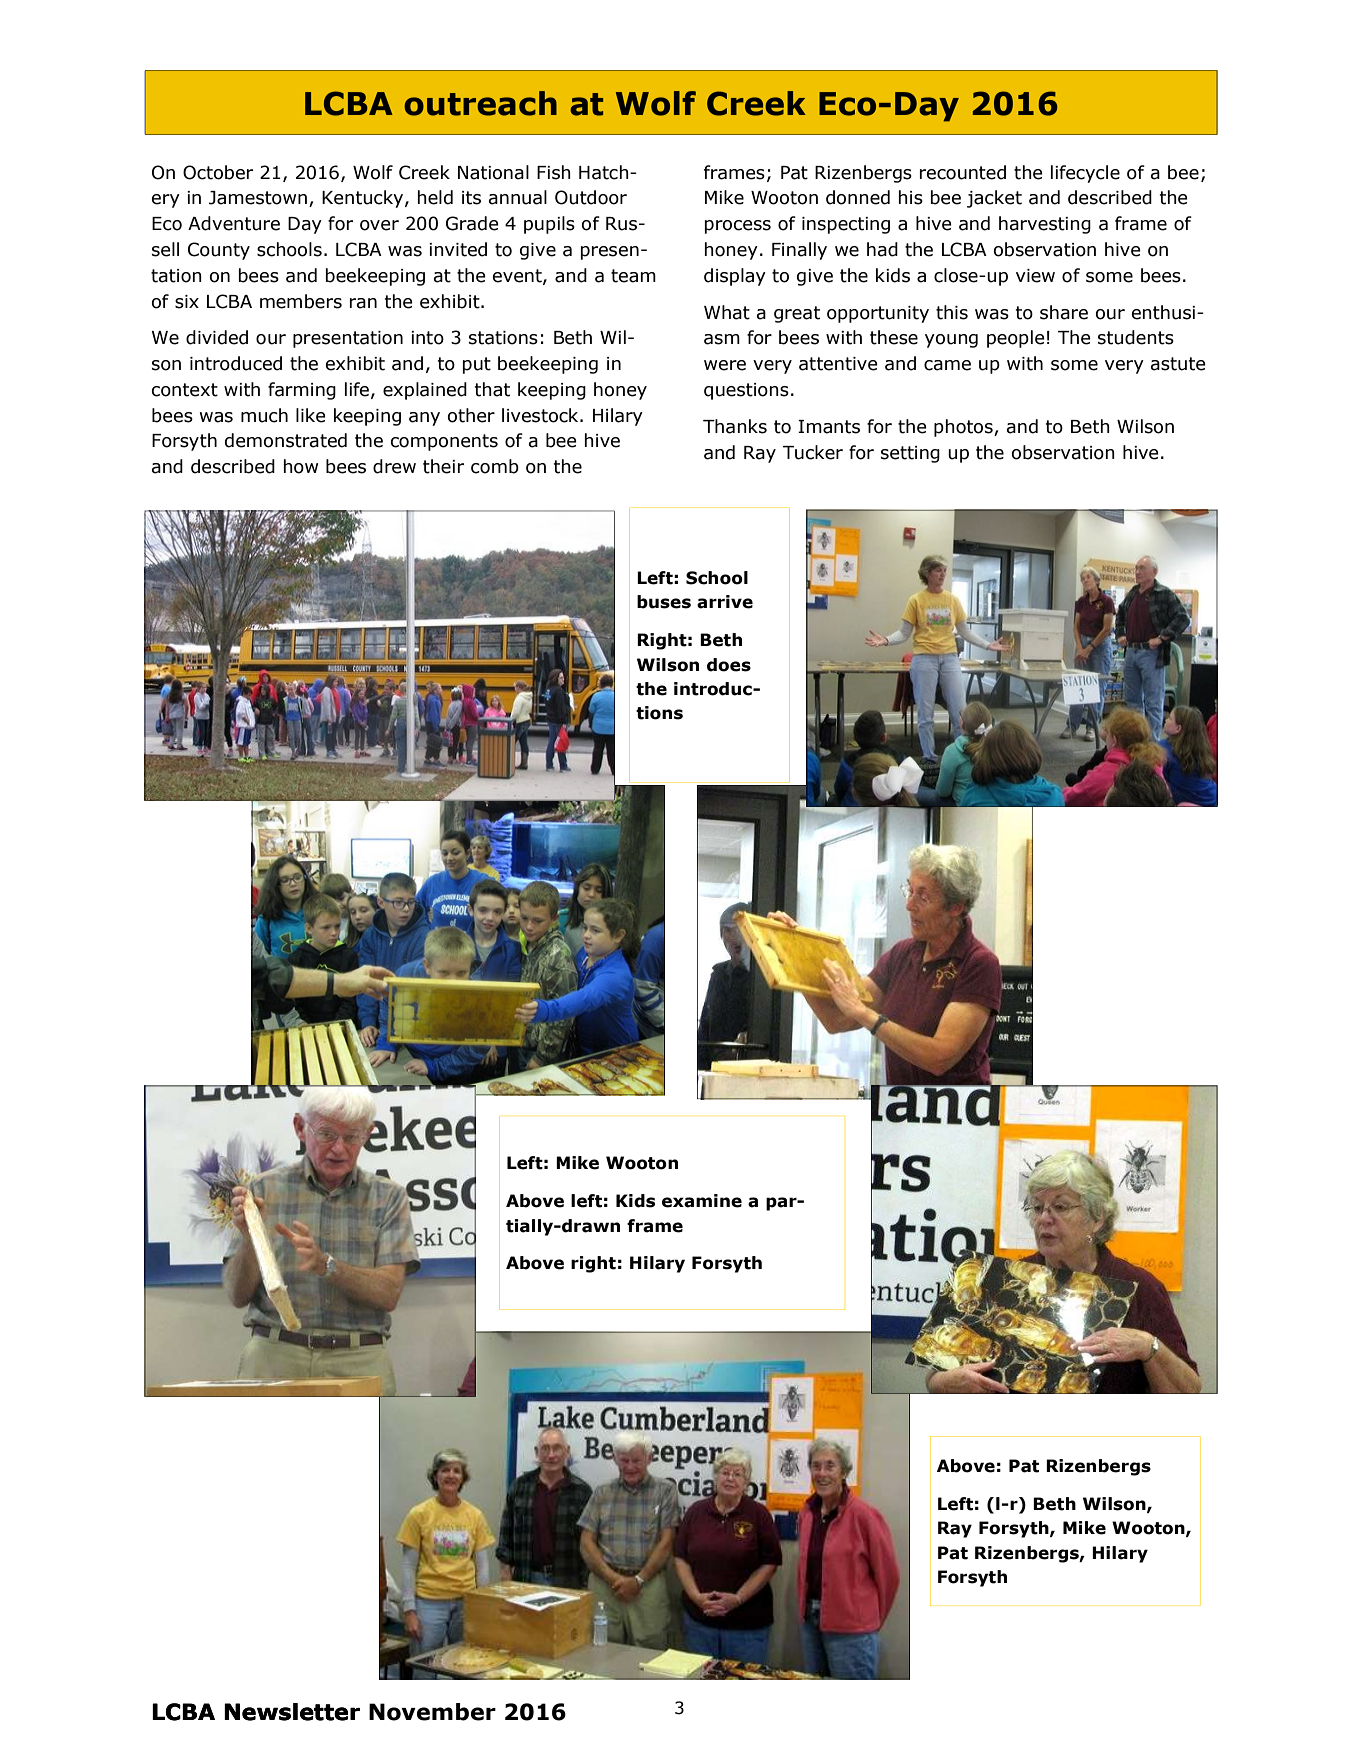  What do you see at coordinates (591, 197) in the image?
I see `Outdoor` at bounding box center [591, 197].
